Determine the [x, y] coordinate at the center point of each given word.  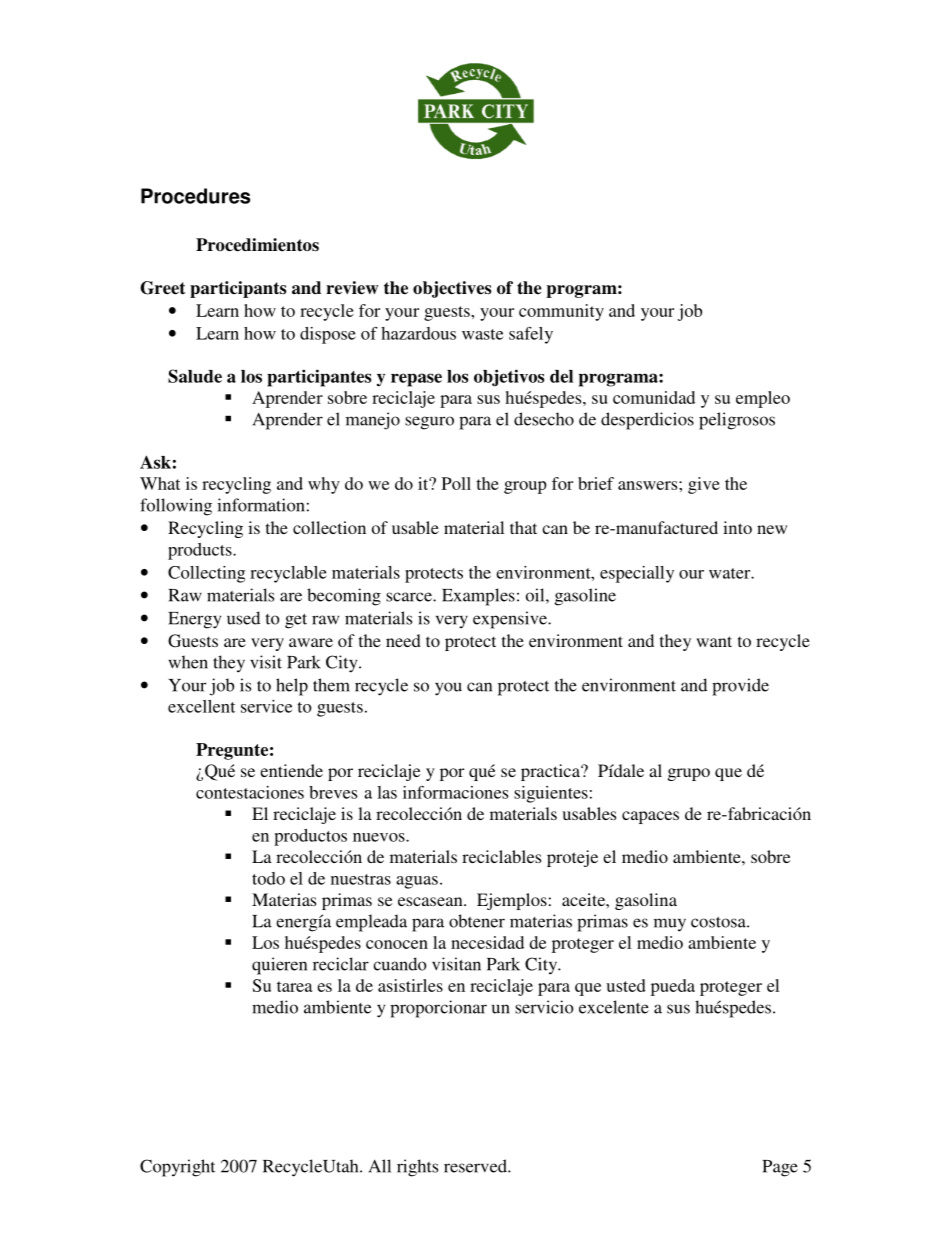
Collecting [206, 574]
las [387, 792]
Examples [478, 597]
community [561, 312]
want [714, 641]
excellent [201, 706]
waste [482, 334]
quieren [279, 966]
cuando [400, 964]
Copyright [177, 1168]
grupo [689, 774]
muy [670, 925]
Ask [155, 462]
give [704, 485]
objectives [452, 289]
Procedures [195, 196]
